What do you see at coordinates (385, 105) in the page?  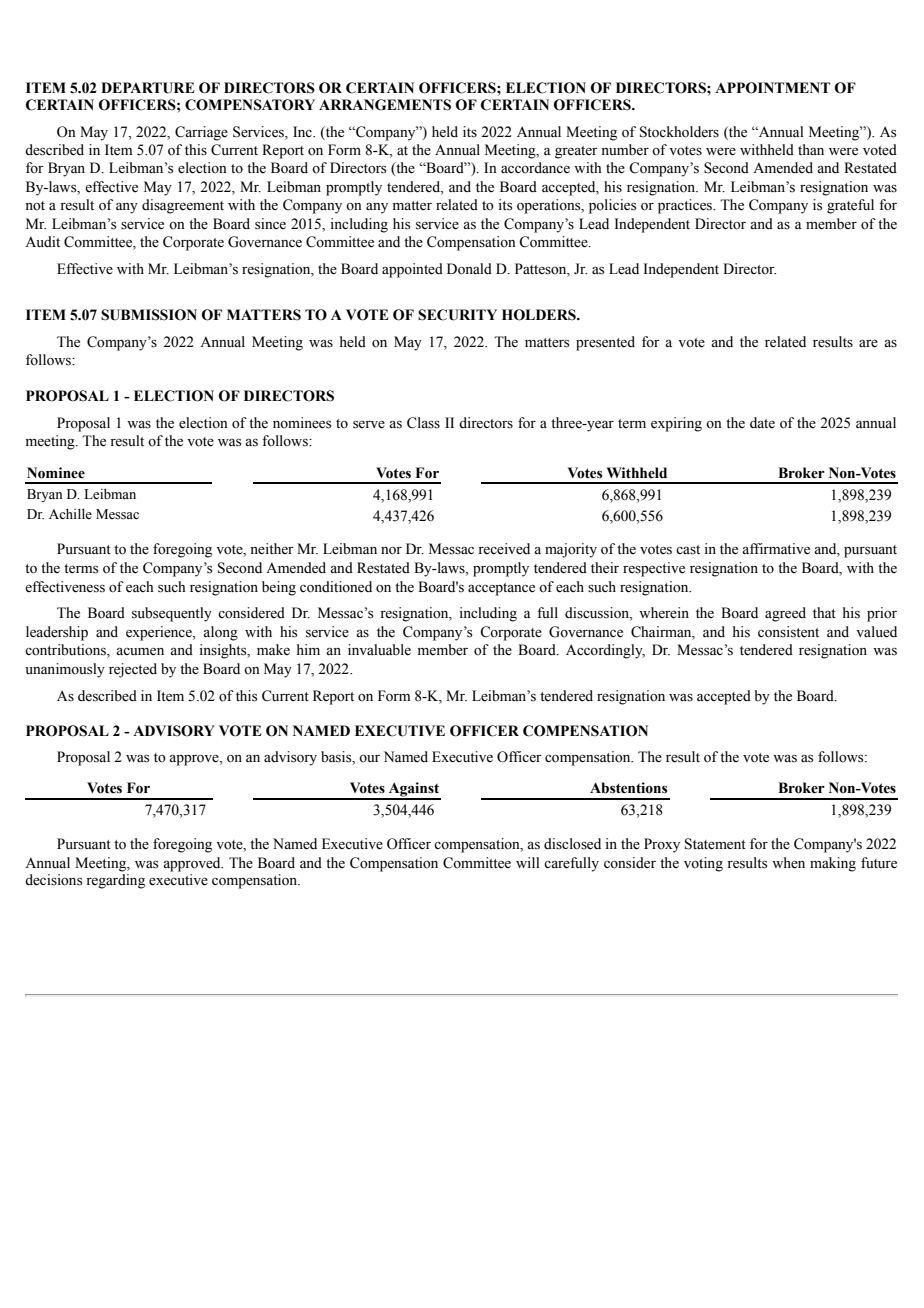 I see `ARRANGEMENTS` at bounding box center [385, 105].
